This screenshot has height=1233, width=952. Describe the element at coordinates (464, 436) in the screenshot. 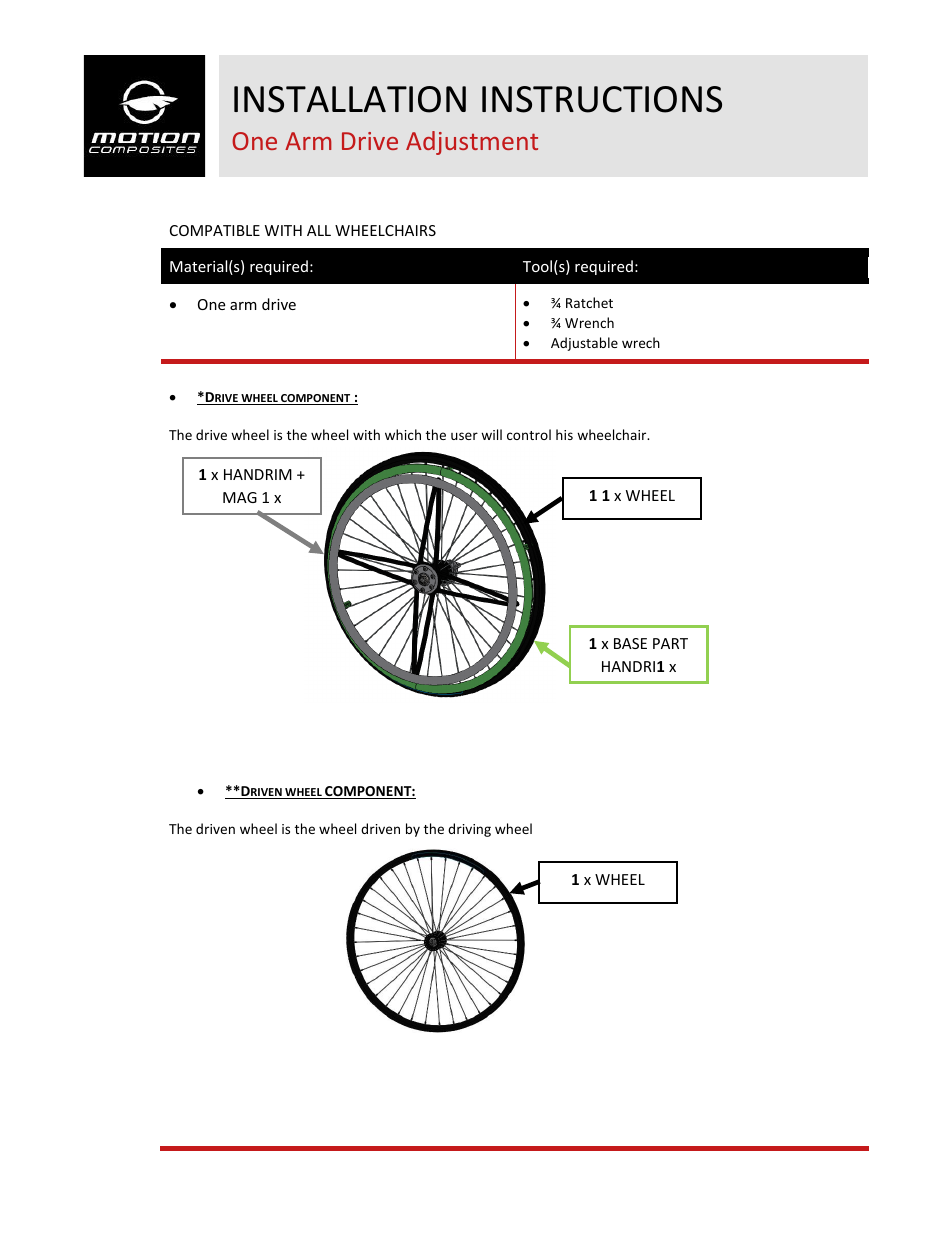

I see `user` at that location.
